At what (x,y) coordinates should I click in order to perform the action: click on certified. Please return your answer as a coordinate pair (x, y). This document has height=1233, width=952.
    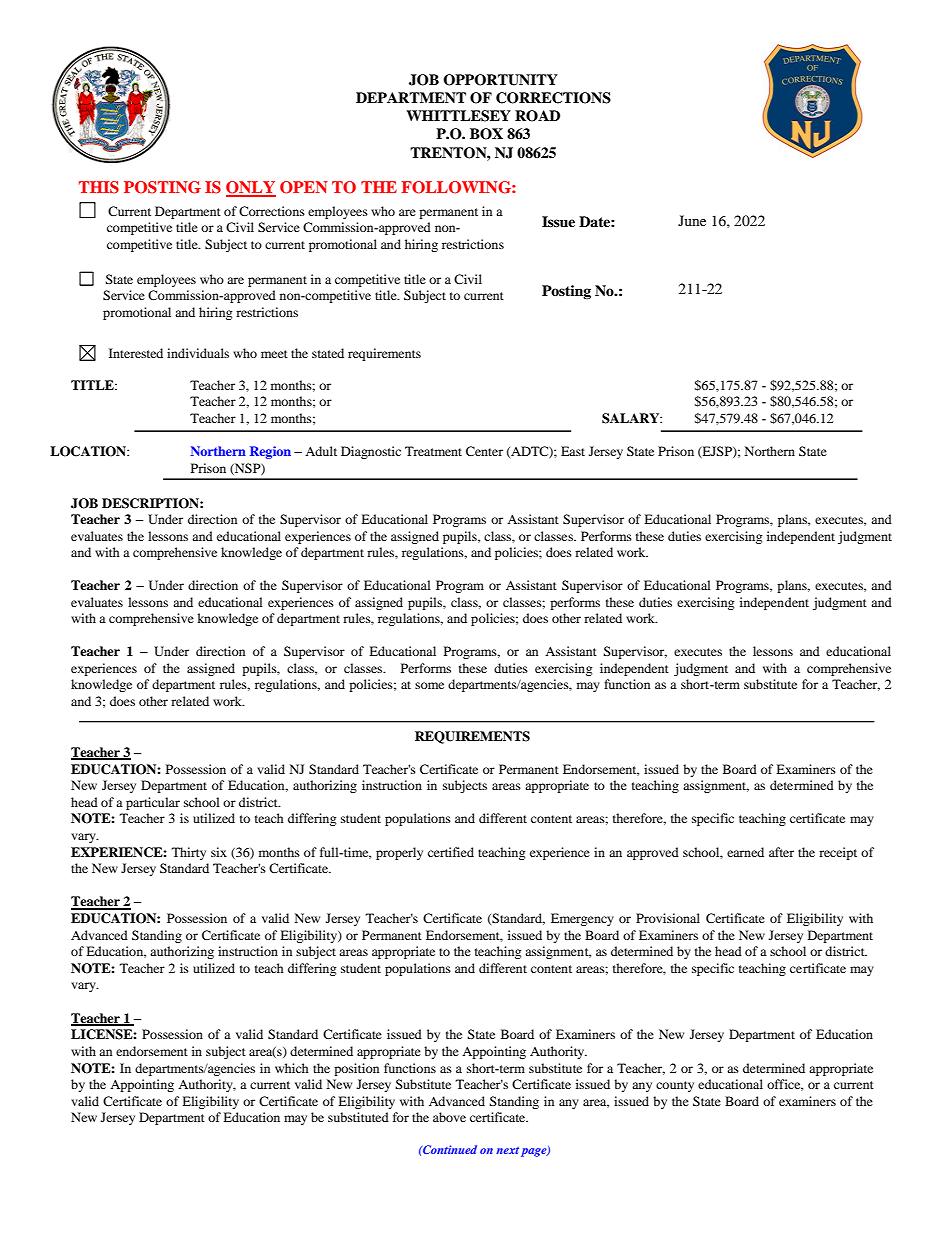
    Looking at the image, I should click on (451, 852).
